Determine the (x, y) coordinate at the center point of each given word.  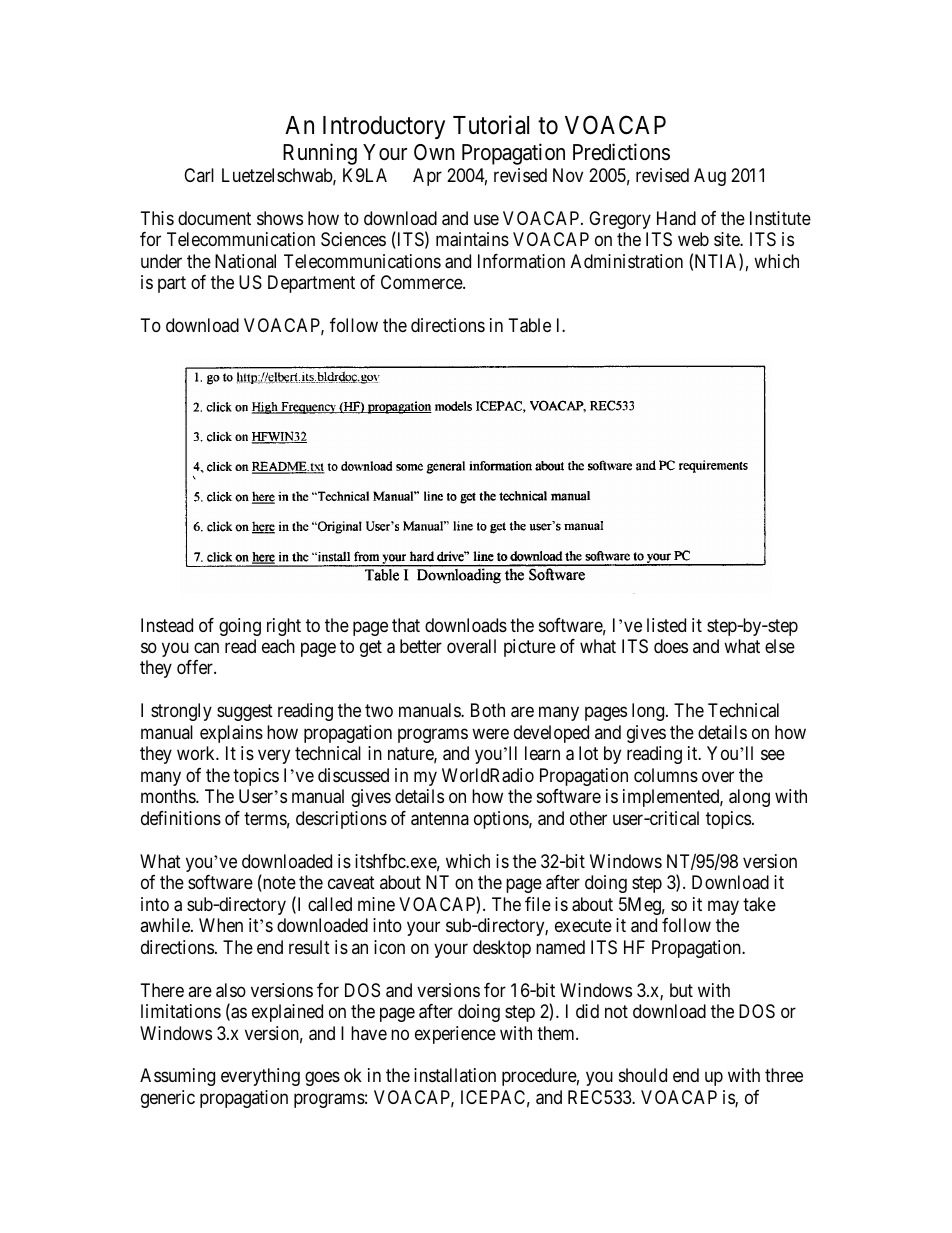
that (406, 625)
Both (488, 710)
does (671, 646)
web (693, 239)
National (245, 261)
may (723, 907)
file (538, 904)
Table (530, 325)
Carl (199, 175)
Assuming (177, 1077)
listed (666, 625)
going (240, 627)
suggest (245, 712)
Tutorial (491, 125)
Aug (710, 177)
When (221, 925)
